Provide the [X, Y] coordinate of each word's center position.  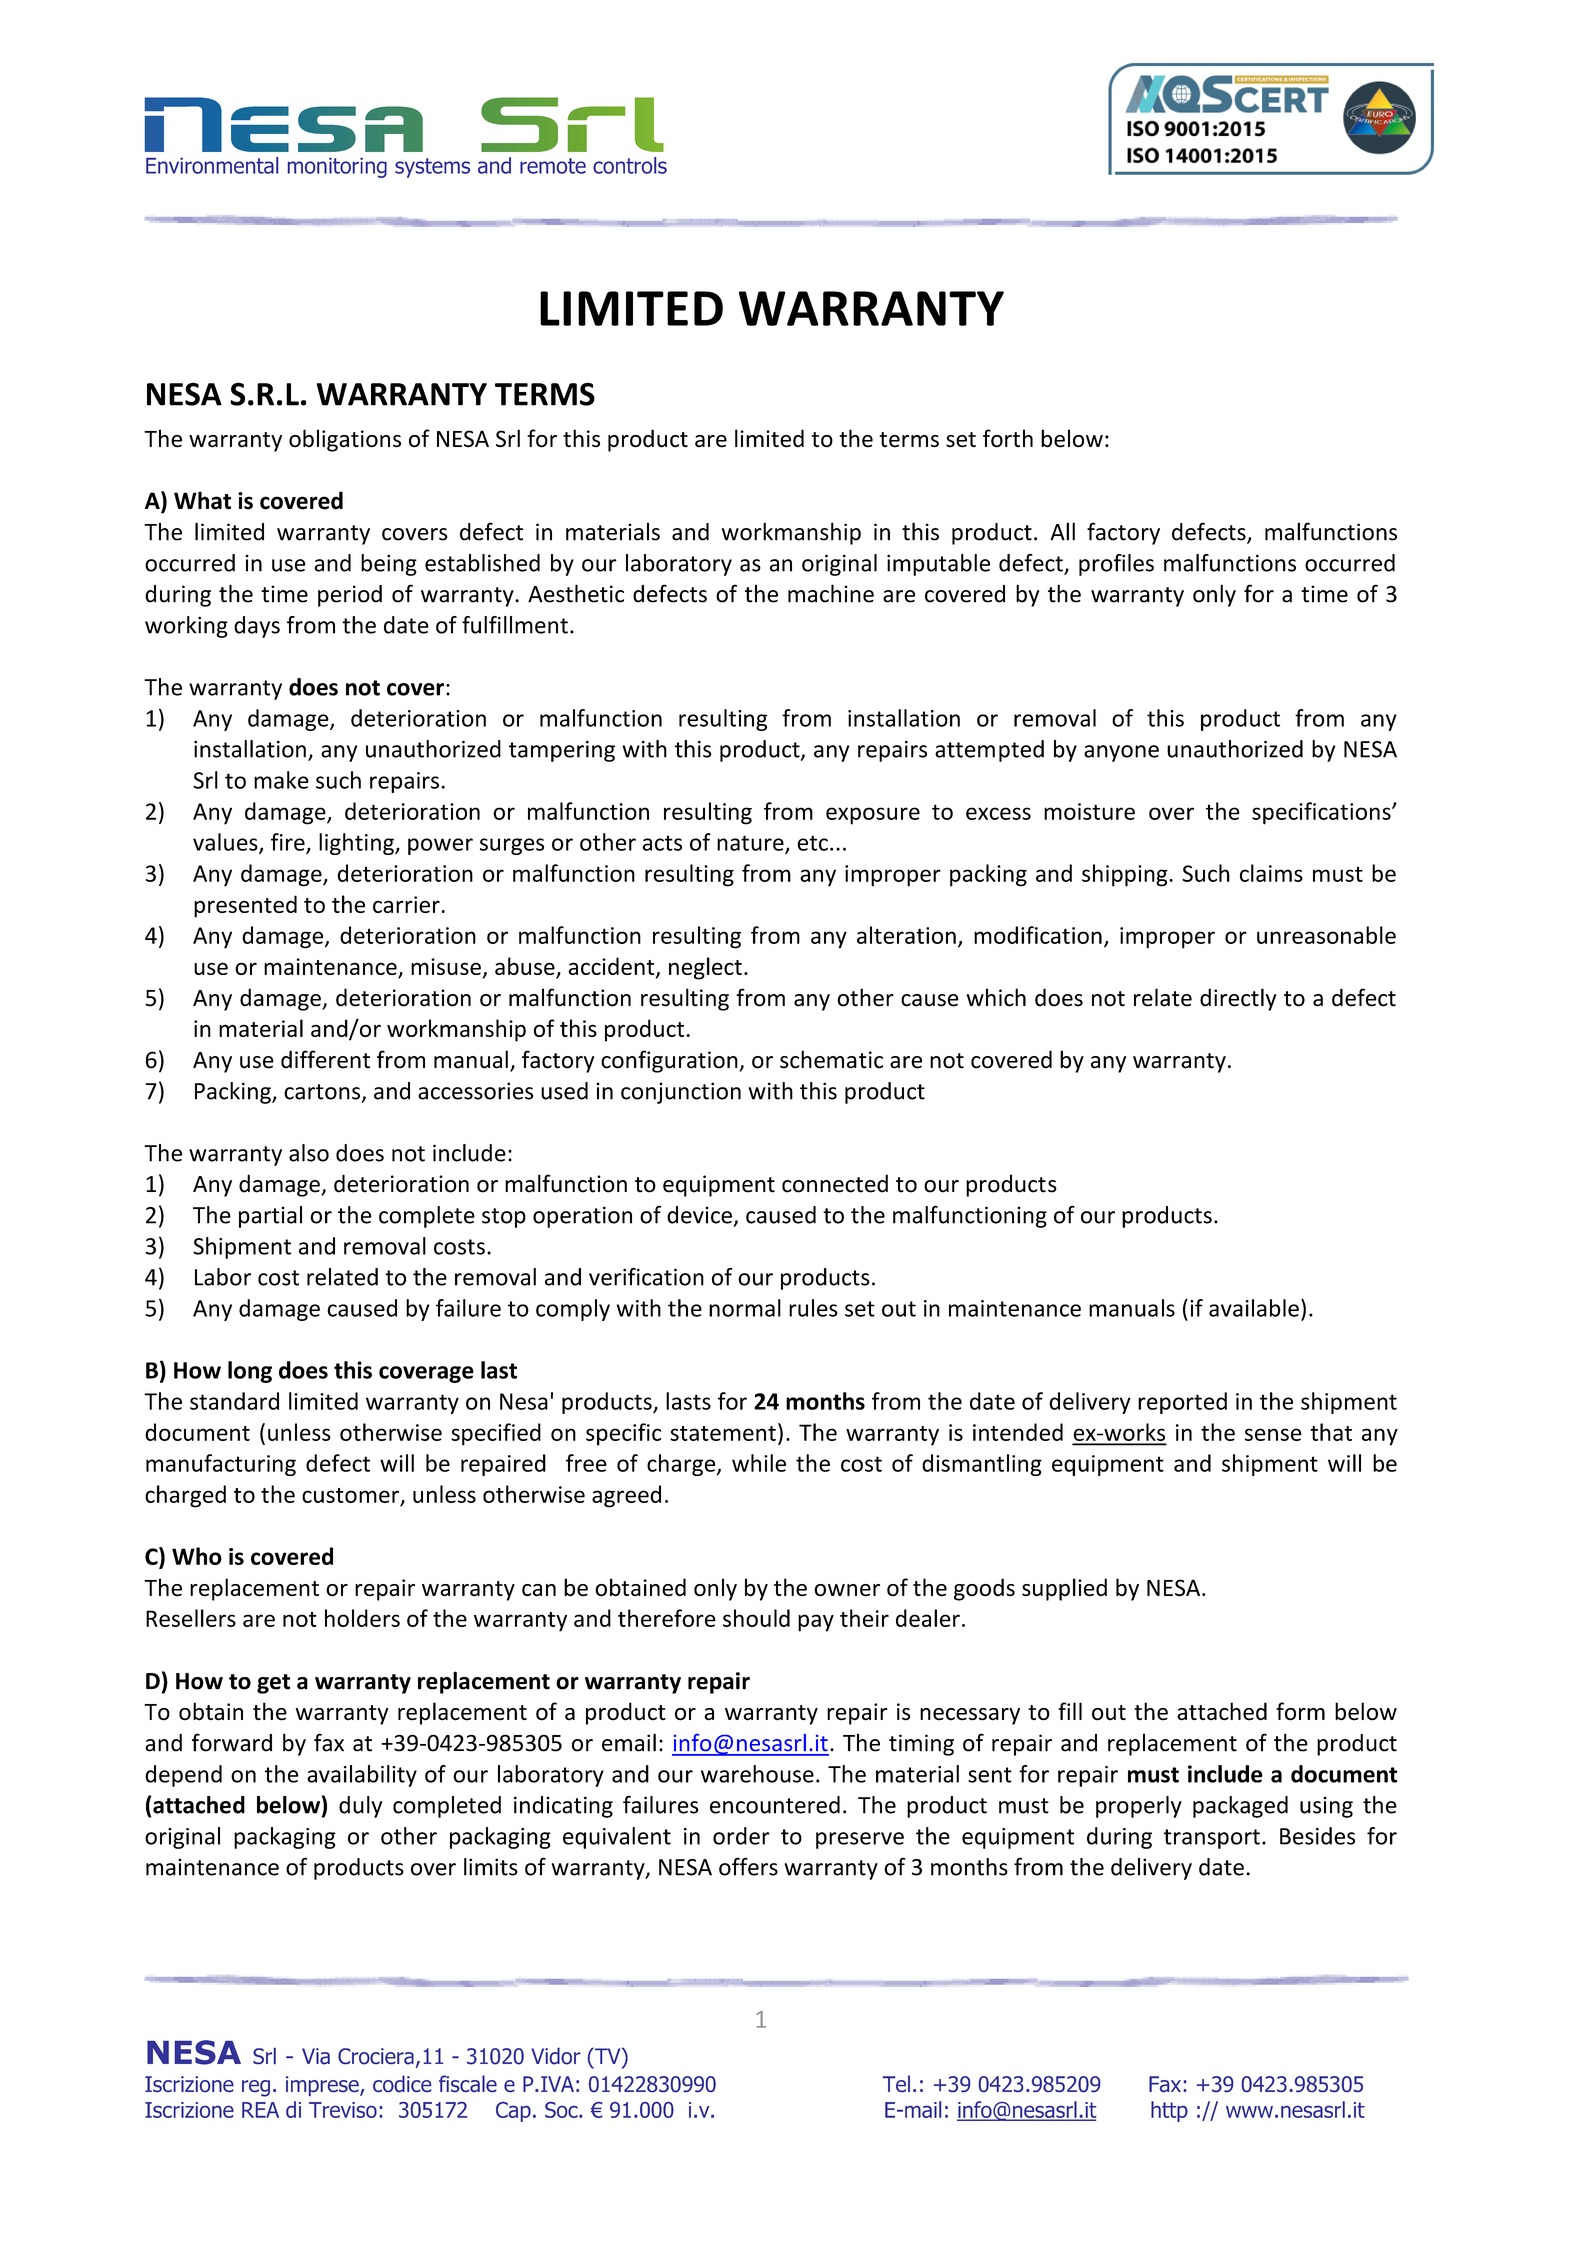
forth [1008, 438]
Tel [896, 2083]
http [1169, 2111]
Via [316, 2056]
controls [630, 165]
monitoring [337, 168]
